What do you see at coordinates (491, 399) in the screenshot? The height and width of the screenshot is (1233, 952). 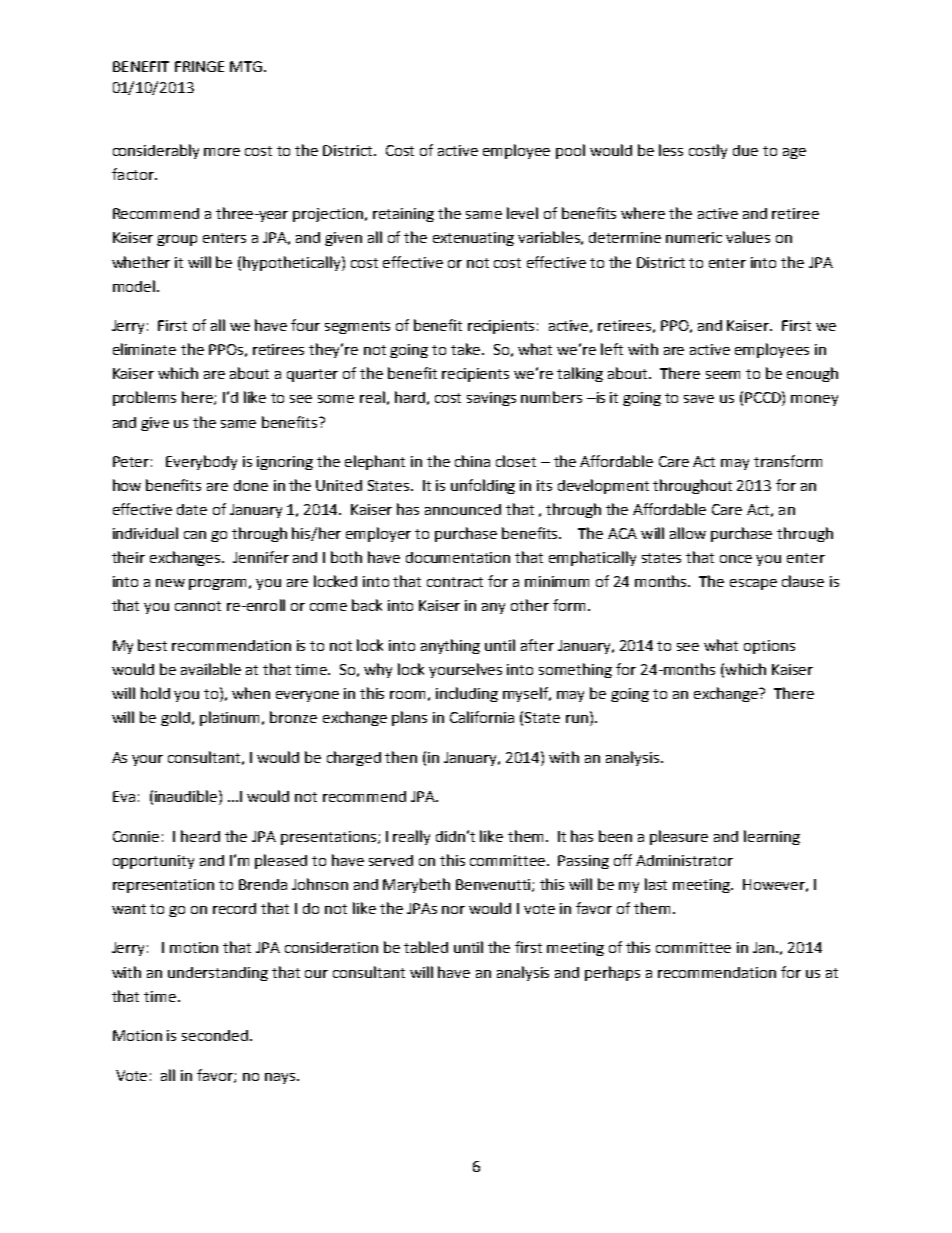 I see `savings` at bounding box center [491, 399].
